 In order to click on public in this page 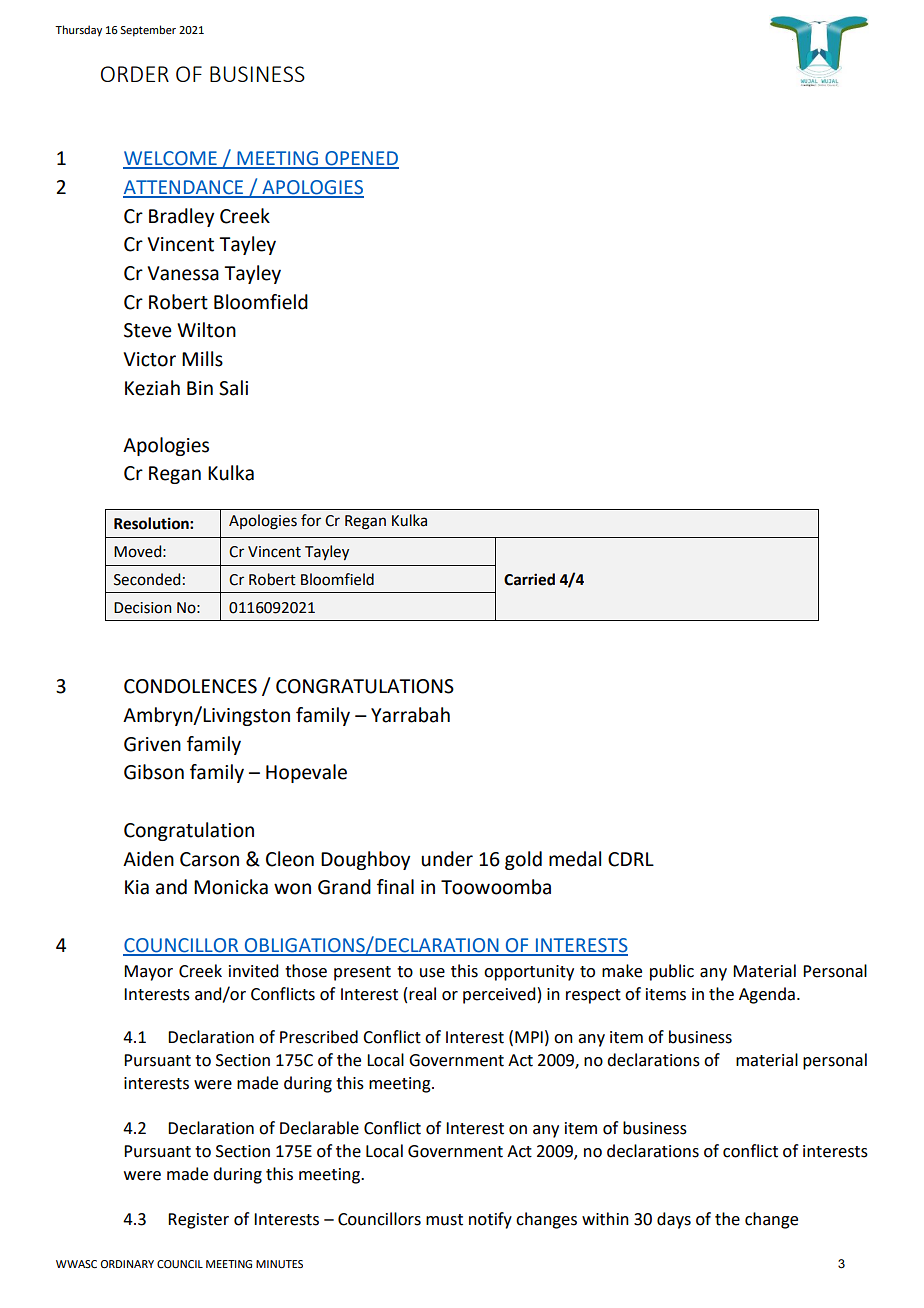, I will do `click(672, 972)`.
